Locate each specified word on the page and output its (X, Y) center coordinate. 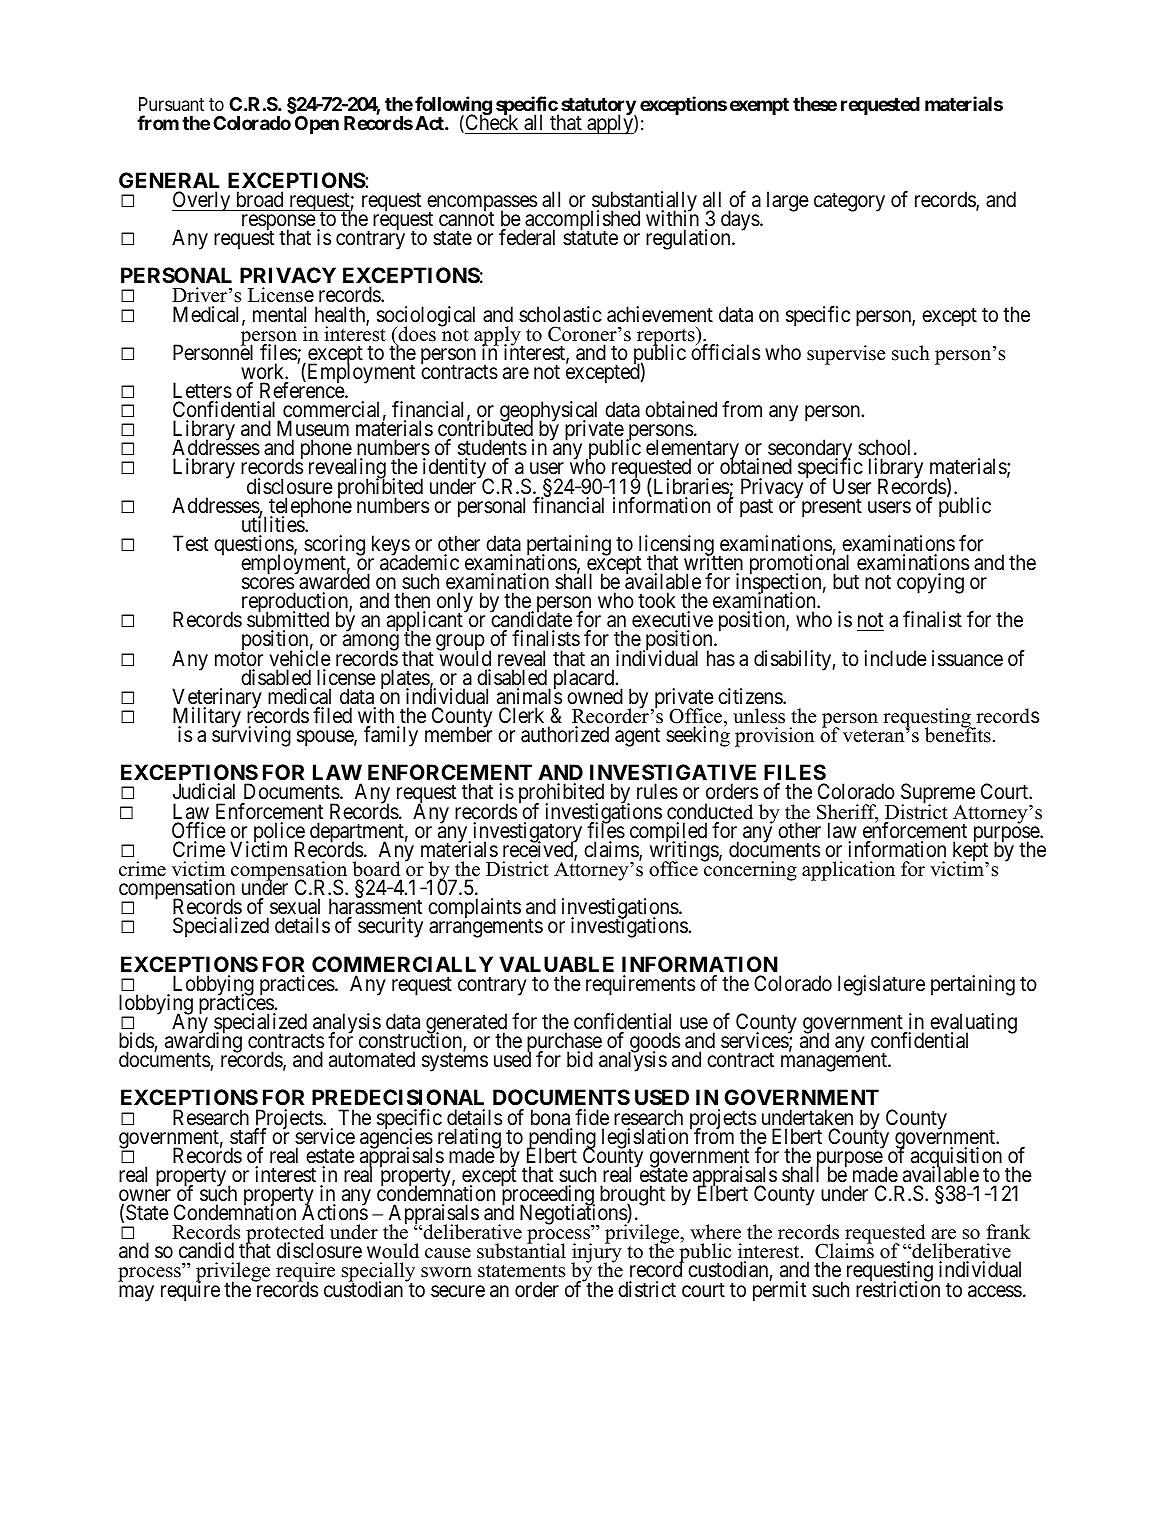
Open (317, 125)
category (849, 202)
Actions (335, 1212)
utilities (274, 524)
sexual (295, 906)
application (848, 871)
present (832, 508)
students (492, 449)
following (453, 107)
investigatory (527, 833)
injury (596, 1254)
